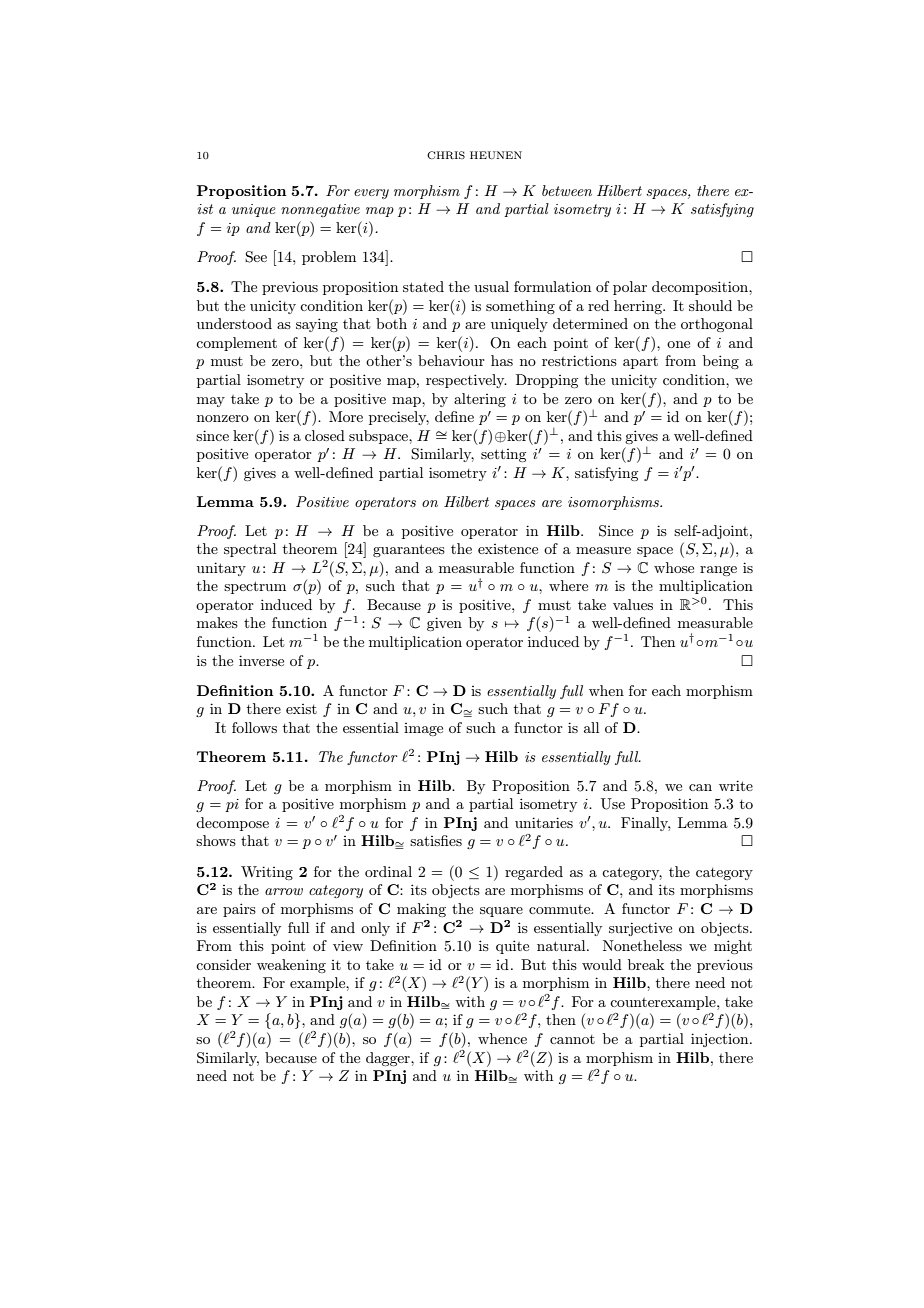 Image resolution: width=924 pixels, height=1308 pixels. I want to click on nonnegative, so click(320, 210).
